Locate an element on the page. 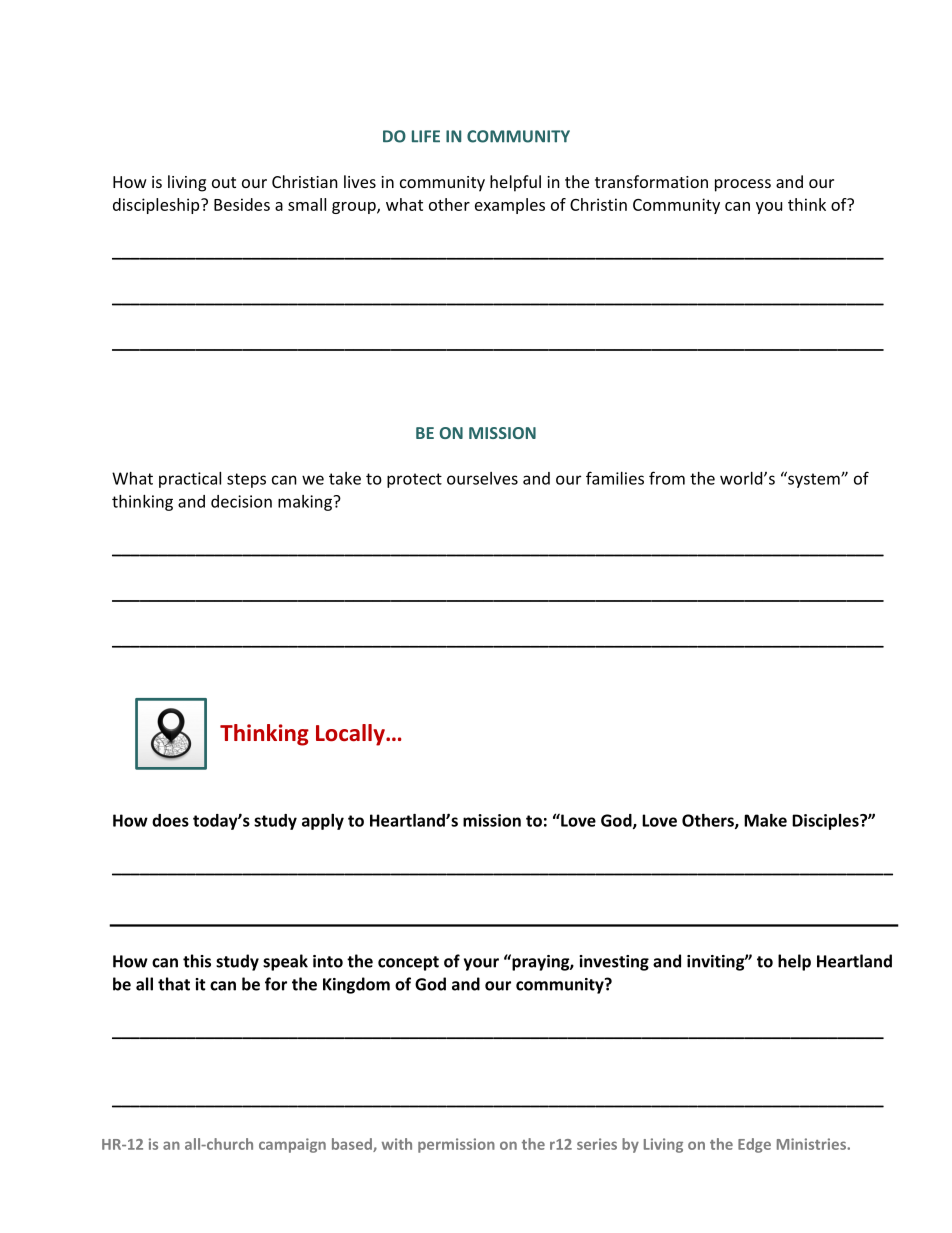 Image resolution: width=952 pixels, height=1233 pixels. with is located at coordinates (397, 1144).
